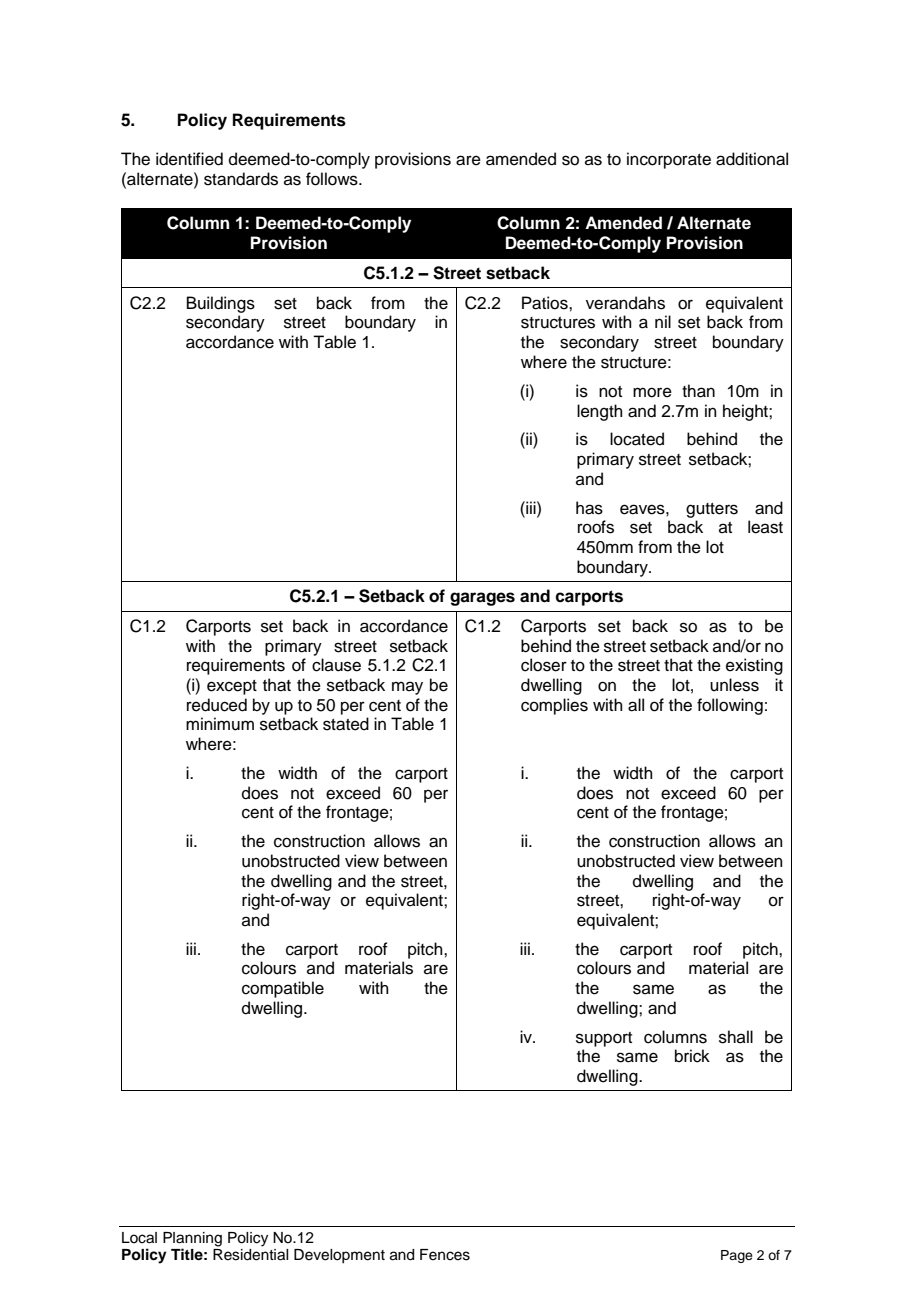  What do you see at coordinates (637, 439) in the screenshot?
I see `located` at bounding box center [637, 439].
